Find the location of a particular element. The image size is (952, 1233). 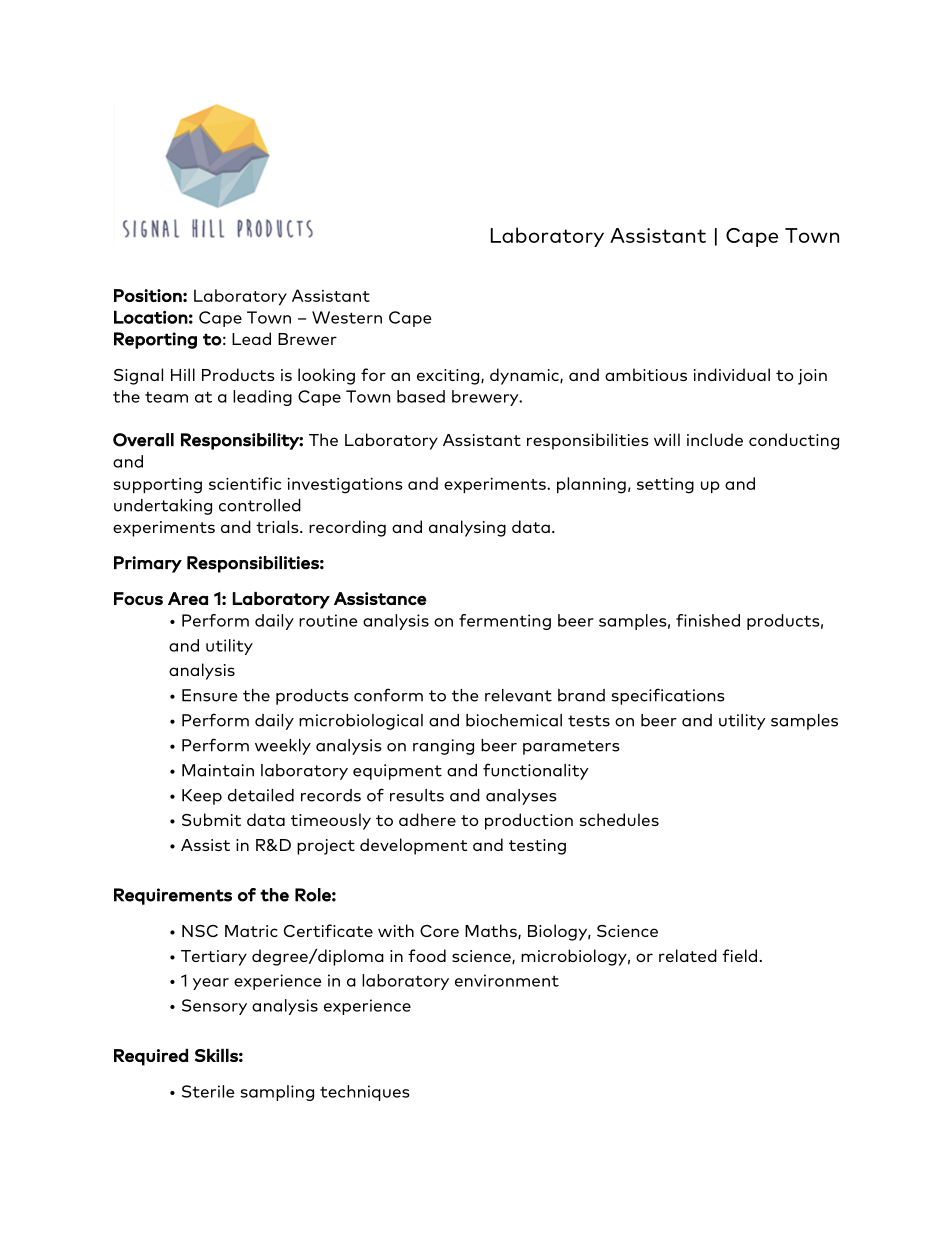

NSC is located at coordinates (200, 931).
